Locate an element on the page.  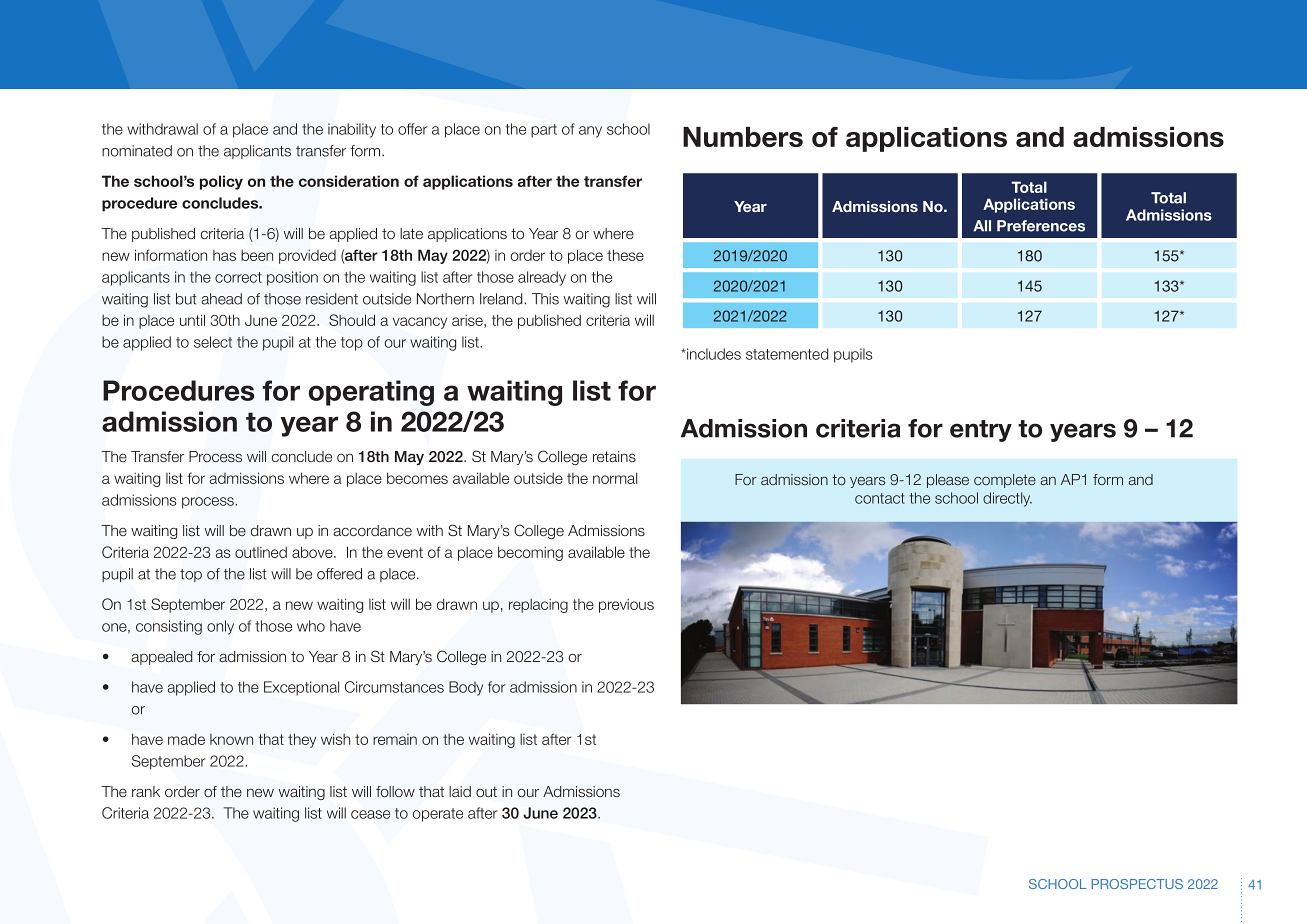
laid is located at coordinates (460, 791).
